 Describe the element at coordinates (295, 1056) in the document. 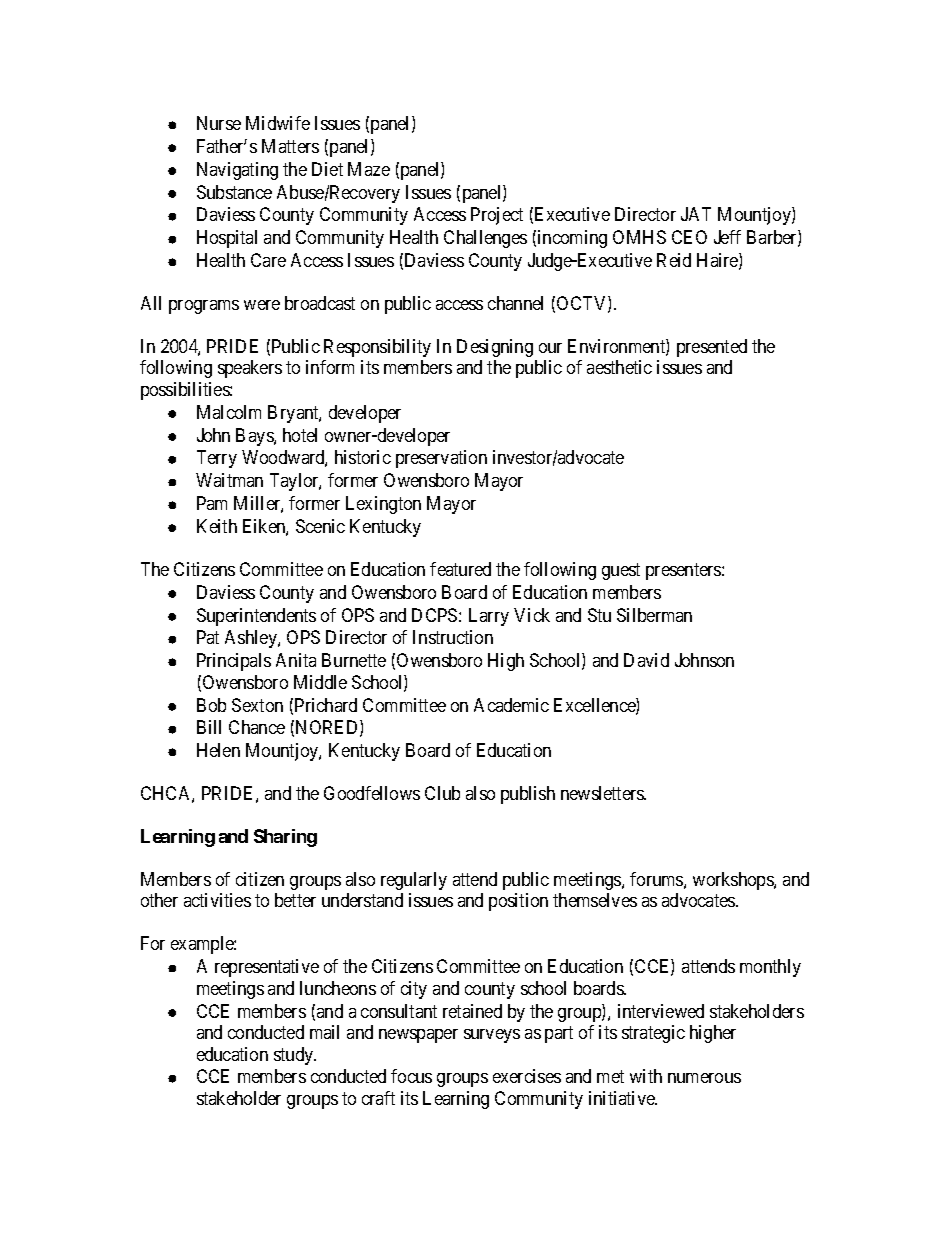

I see `study` at that location.
